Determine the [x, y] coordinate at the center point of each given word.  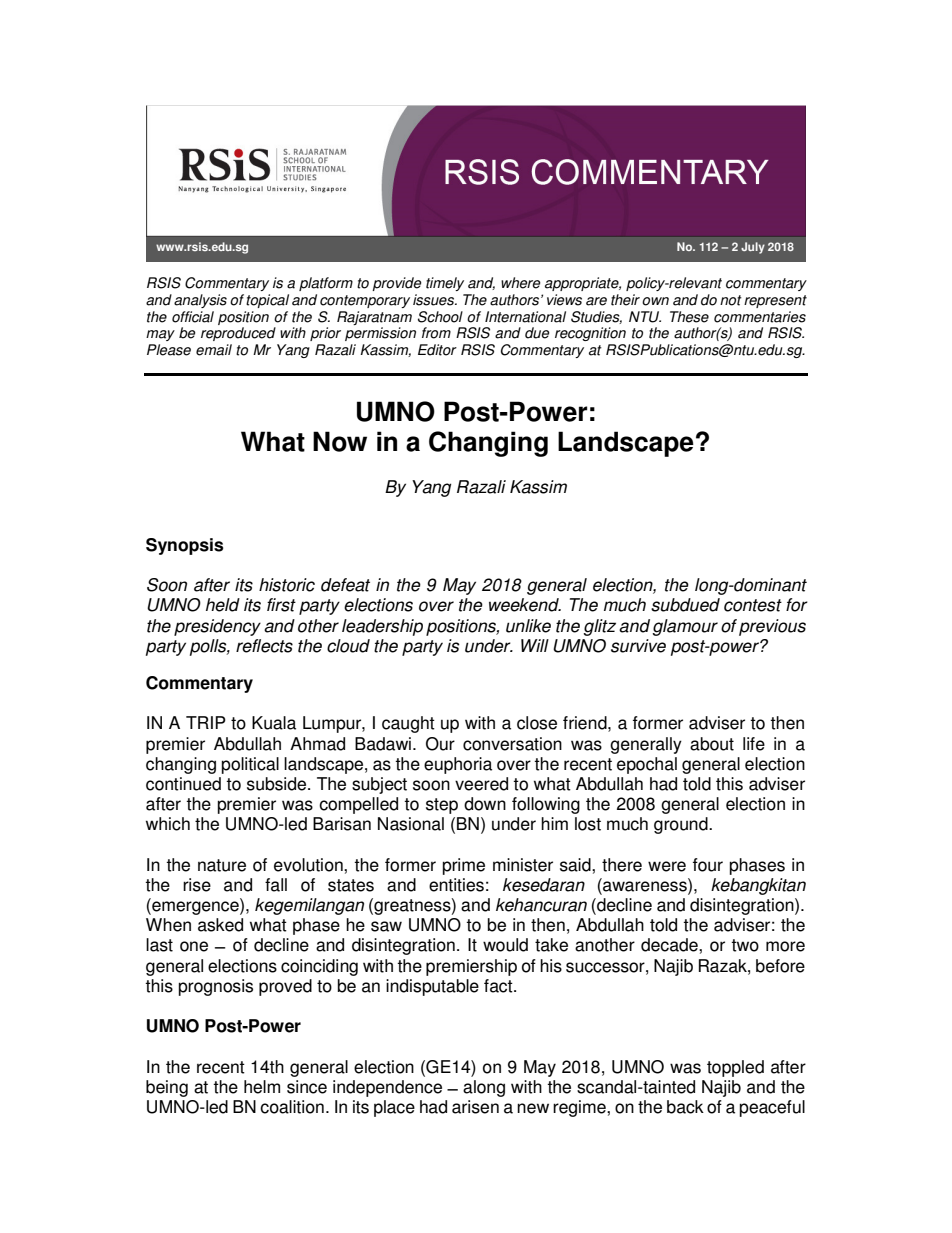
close [537, 723]
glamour [685, 627]
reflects [264, 646]
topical [267, 301]
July [753, 248]
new [533, 1108]
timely [445, 284]
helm [262, 1087]
